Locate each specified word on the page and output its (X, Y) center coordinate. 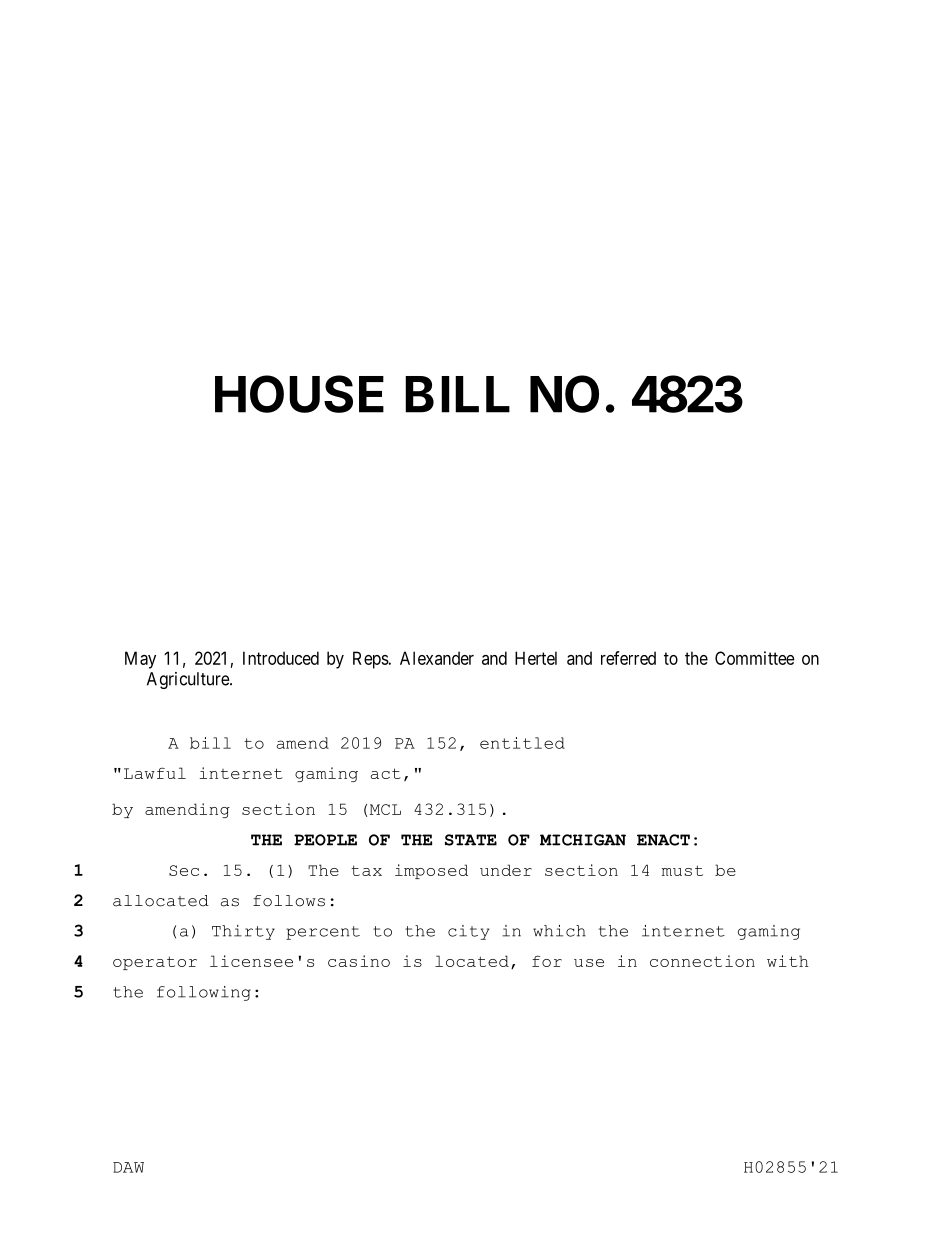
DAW (128, 1167)
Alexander (437, 658)
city (468, 932)
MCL (385, 809)
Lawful (155, 773)
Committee (755, 658)
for (547, 961)
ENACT (663, 840)
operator (155, 963)
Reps (371, 660)
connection (702, 961)
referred (628, 658)
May (140, 660)
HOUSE (299, 394)
